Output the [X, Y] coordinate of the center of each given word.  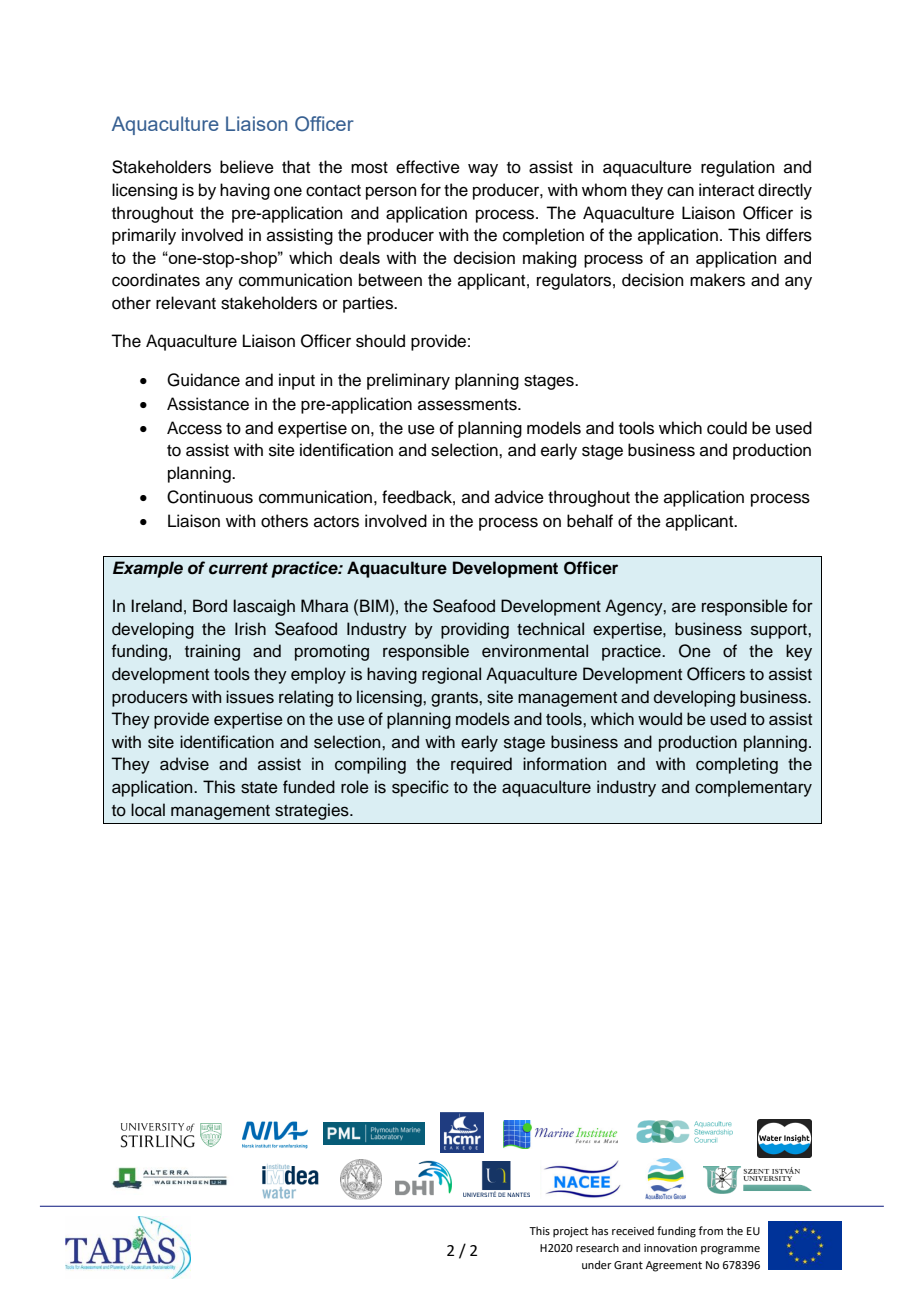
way [483, 170]
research [597, 1247]
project [570, 1232]
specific [420, 788]
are [684, 607]
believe [247, 167]
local [148, 810]
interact [726, 190]
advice [519, 497]
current [238, 568]
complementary [753, 788]
